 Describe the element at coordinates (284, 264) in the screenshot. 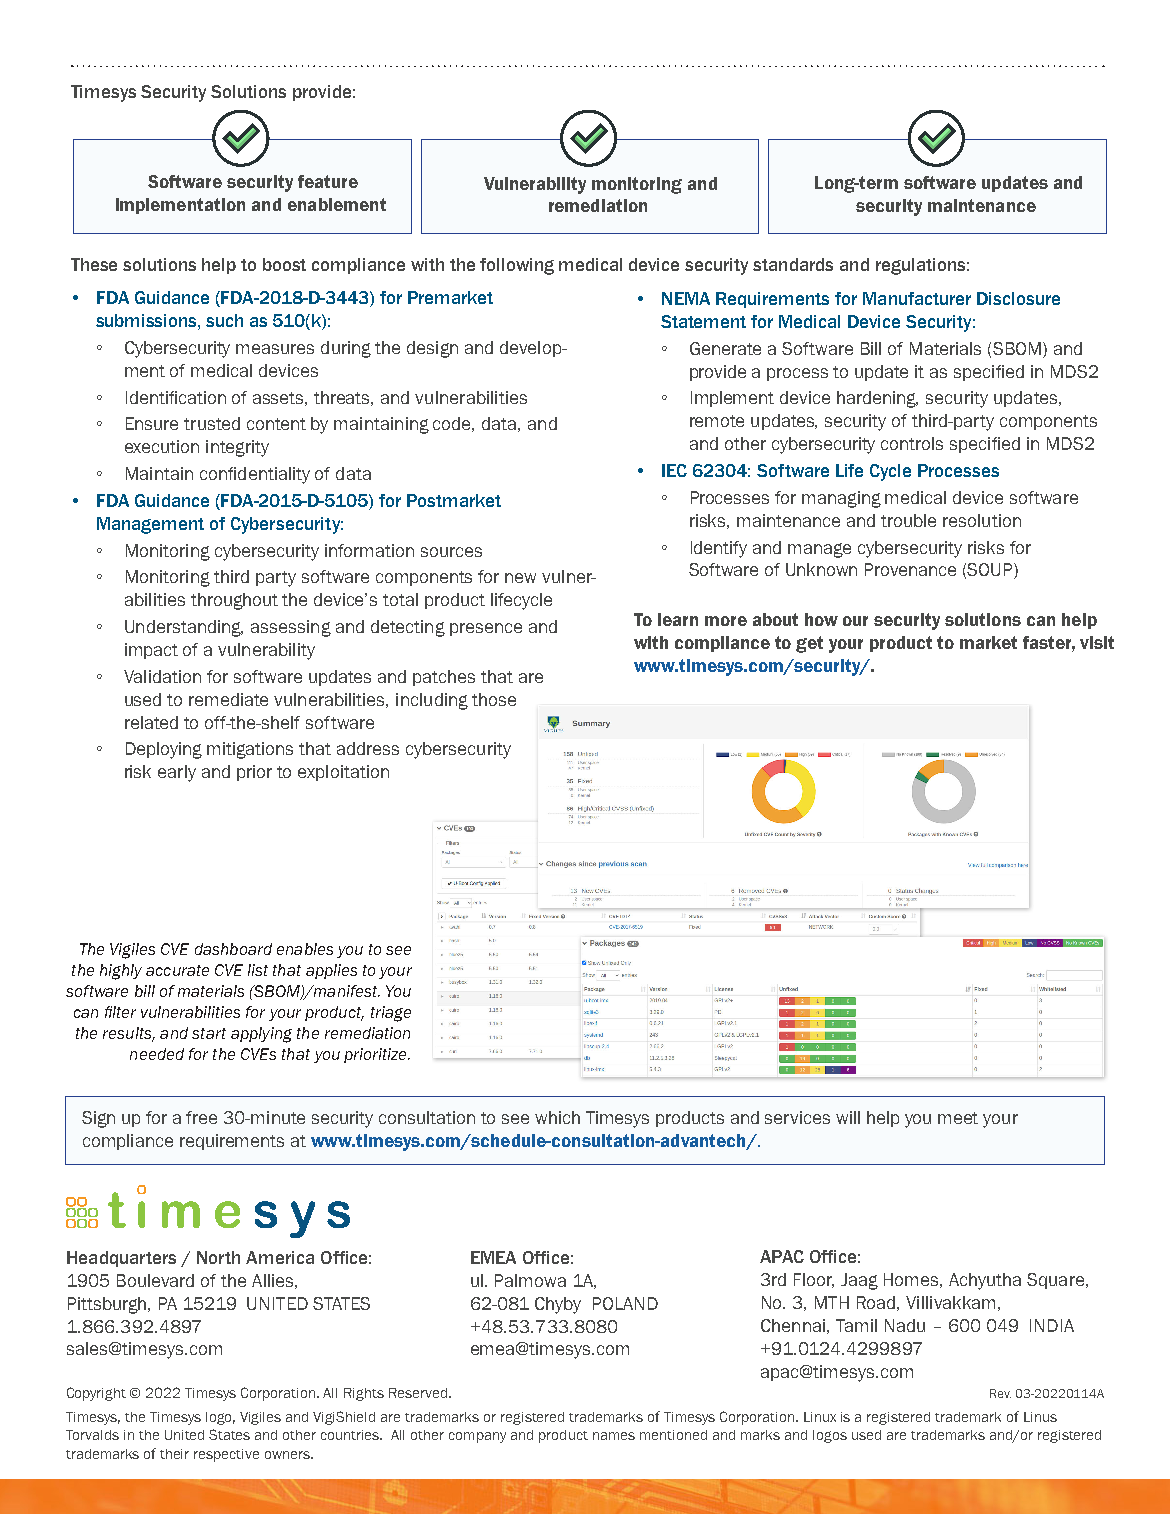

I see `boost` at that location.
